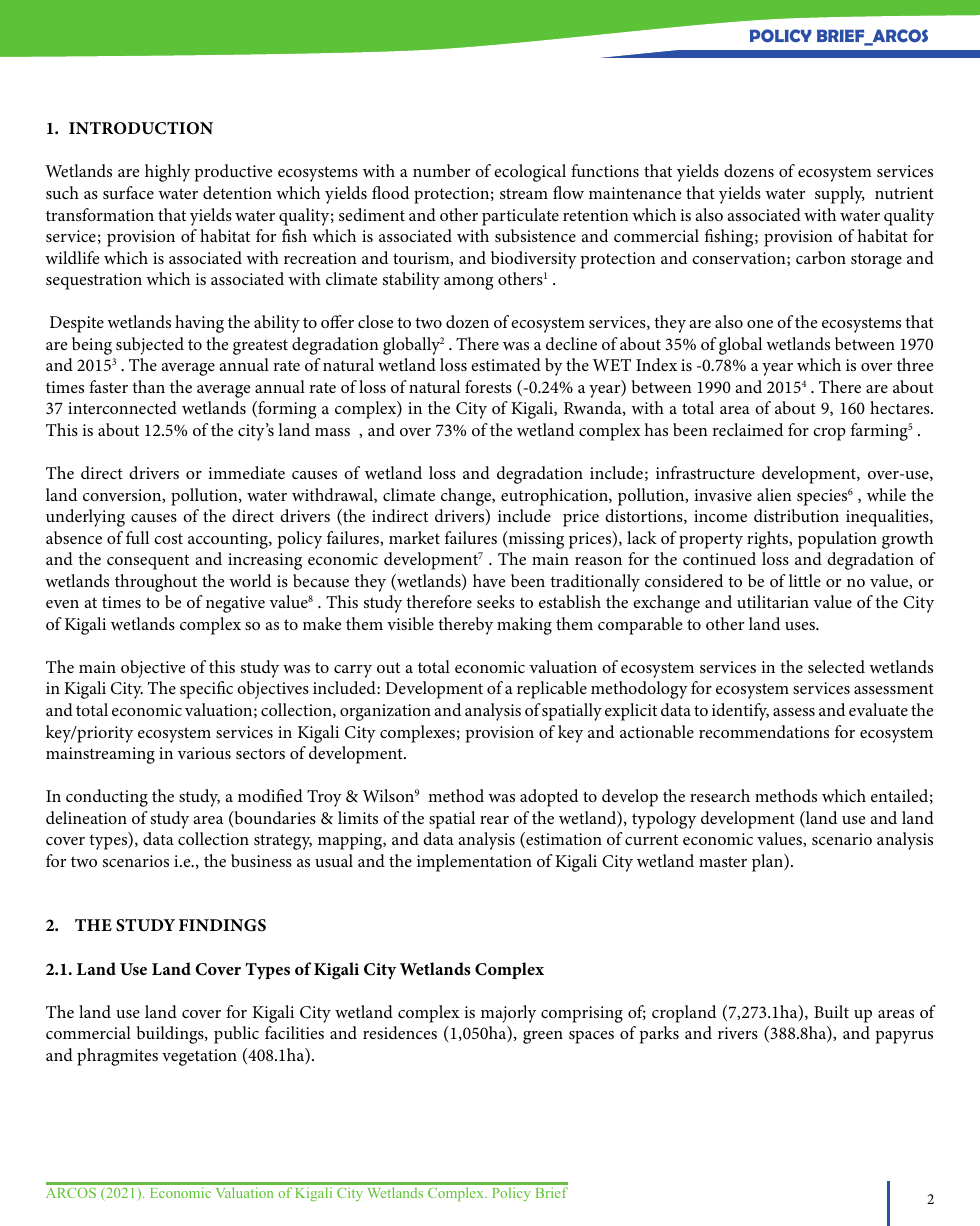 Image resolution: width=980 pixels, height=1226 pixels. I want to click on little, so click(805, 580).
